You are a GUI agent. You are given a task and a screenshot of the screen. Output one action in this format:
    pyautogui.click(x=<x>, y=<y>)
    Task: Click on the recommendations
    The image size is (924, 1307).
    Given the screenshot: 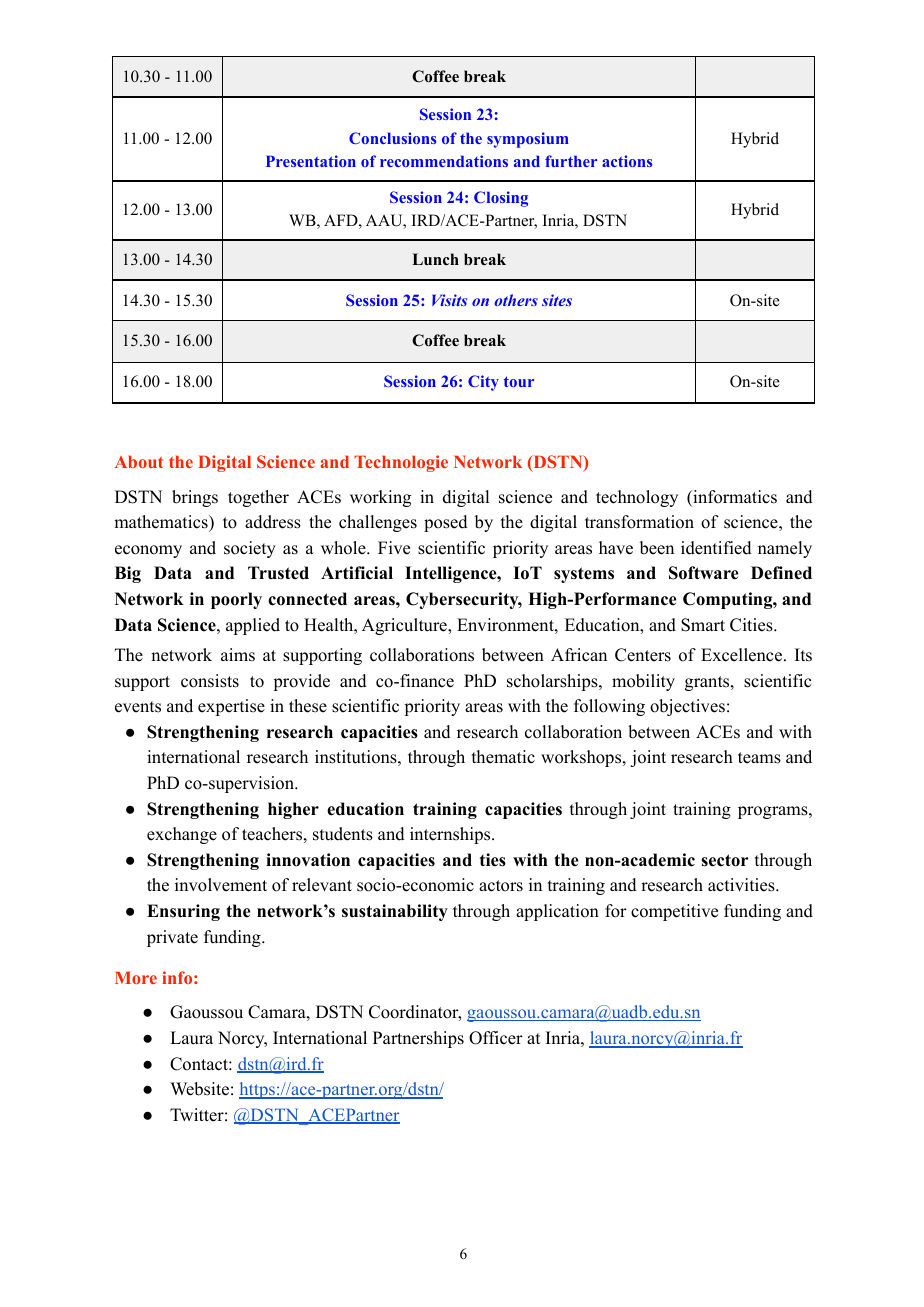 What is the action you would take?
    pyautogui.click(x=444, y=161)
